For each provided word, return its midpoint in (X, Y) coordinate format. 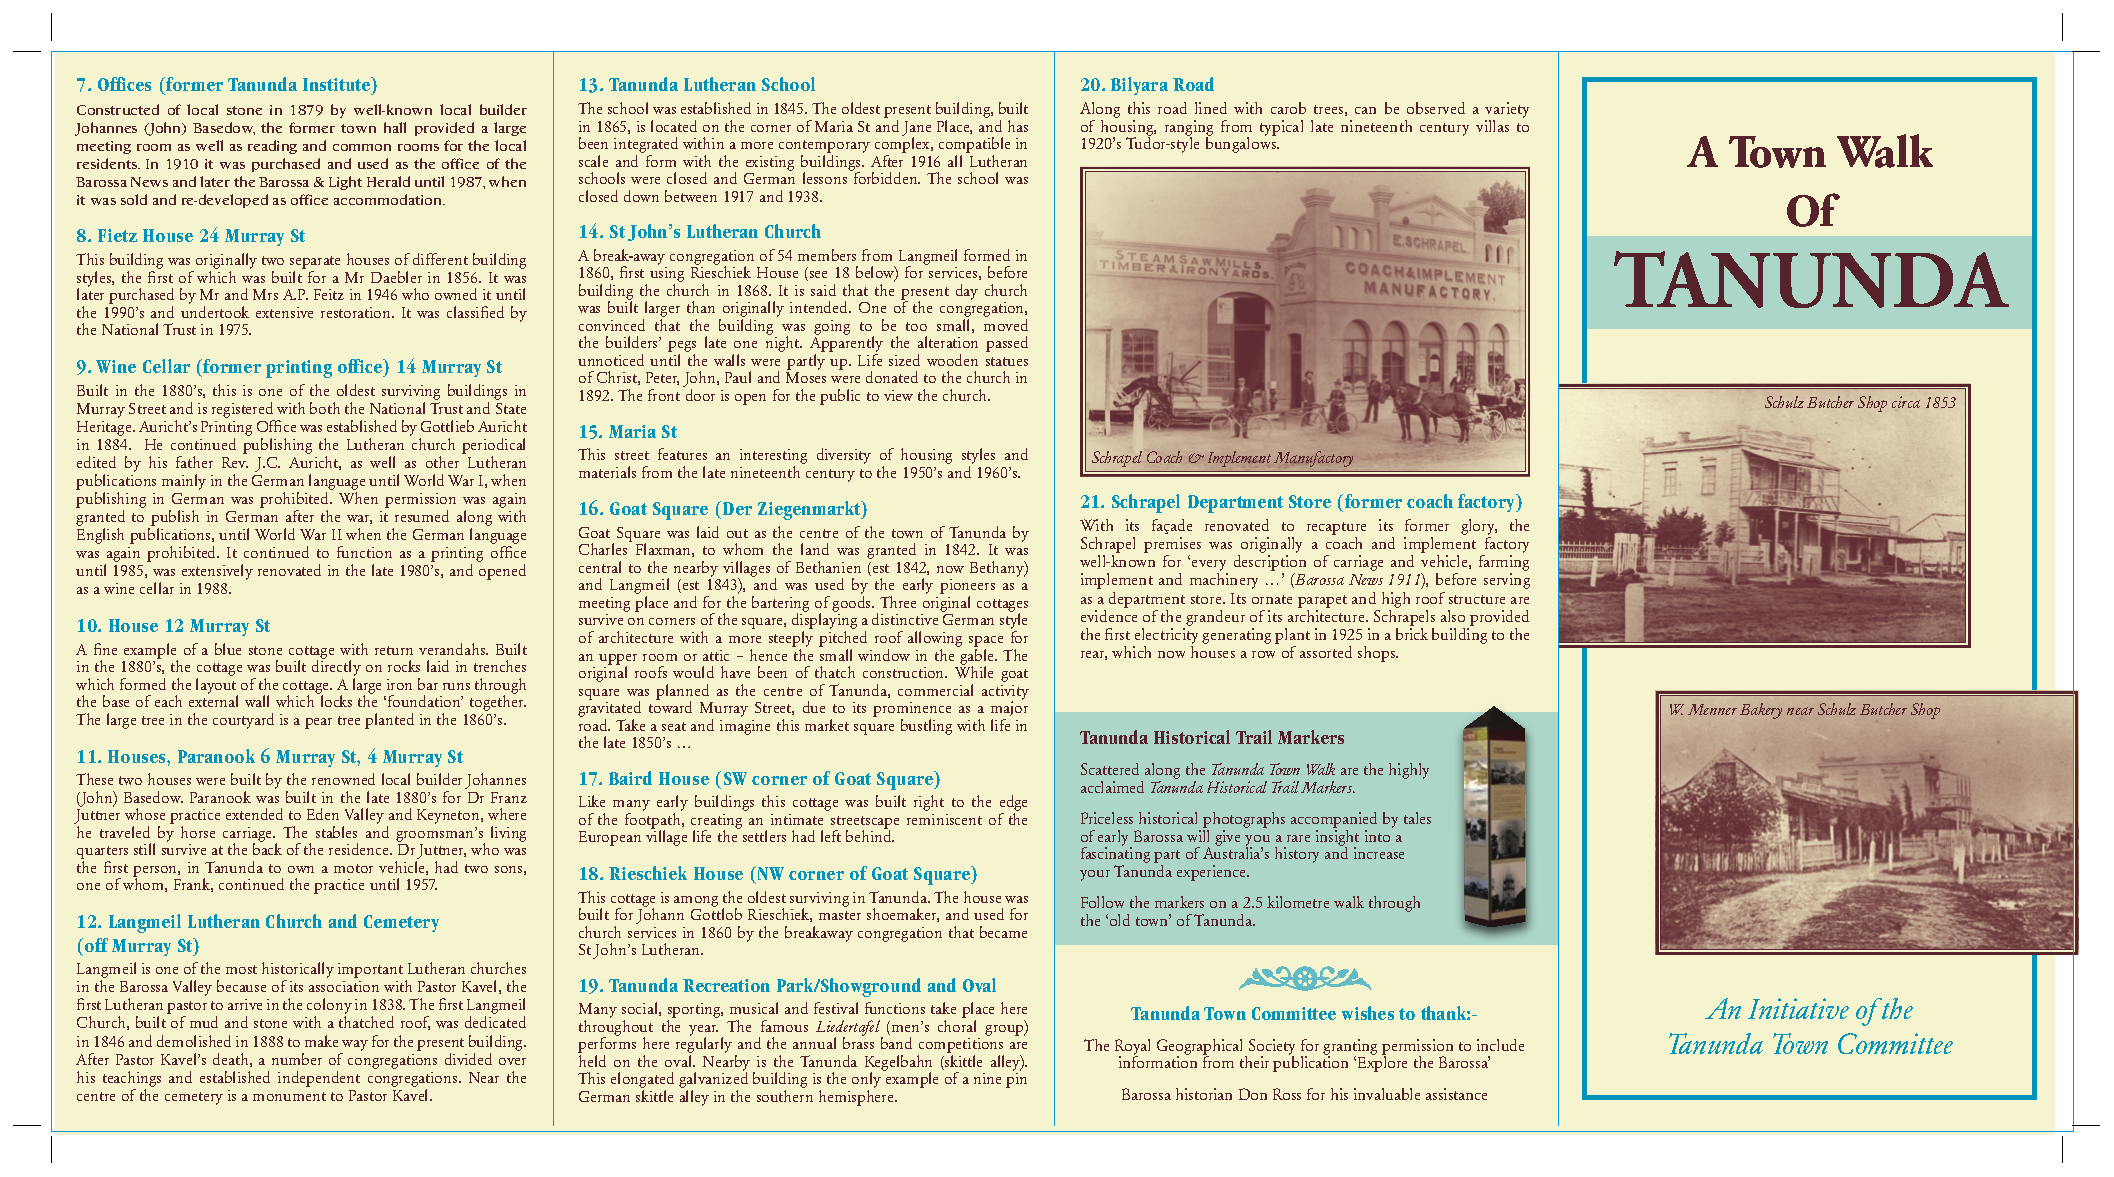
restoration (357, 312)
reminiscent (944, 819)
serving (1507, 581)
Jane (916, 129)
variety (1507, 111)
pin (1016, 1080)
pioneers (967, 588)
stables (336, 832)
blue (228, 649)
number (297, 1059)
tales (1417, 818)
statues (1007, 361)
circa (1906, 402)
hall (395, 127)
